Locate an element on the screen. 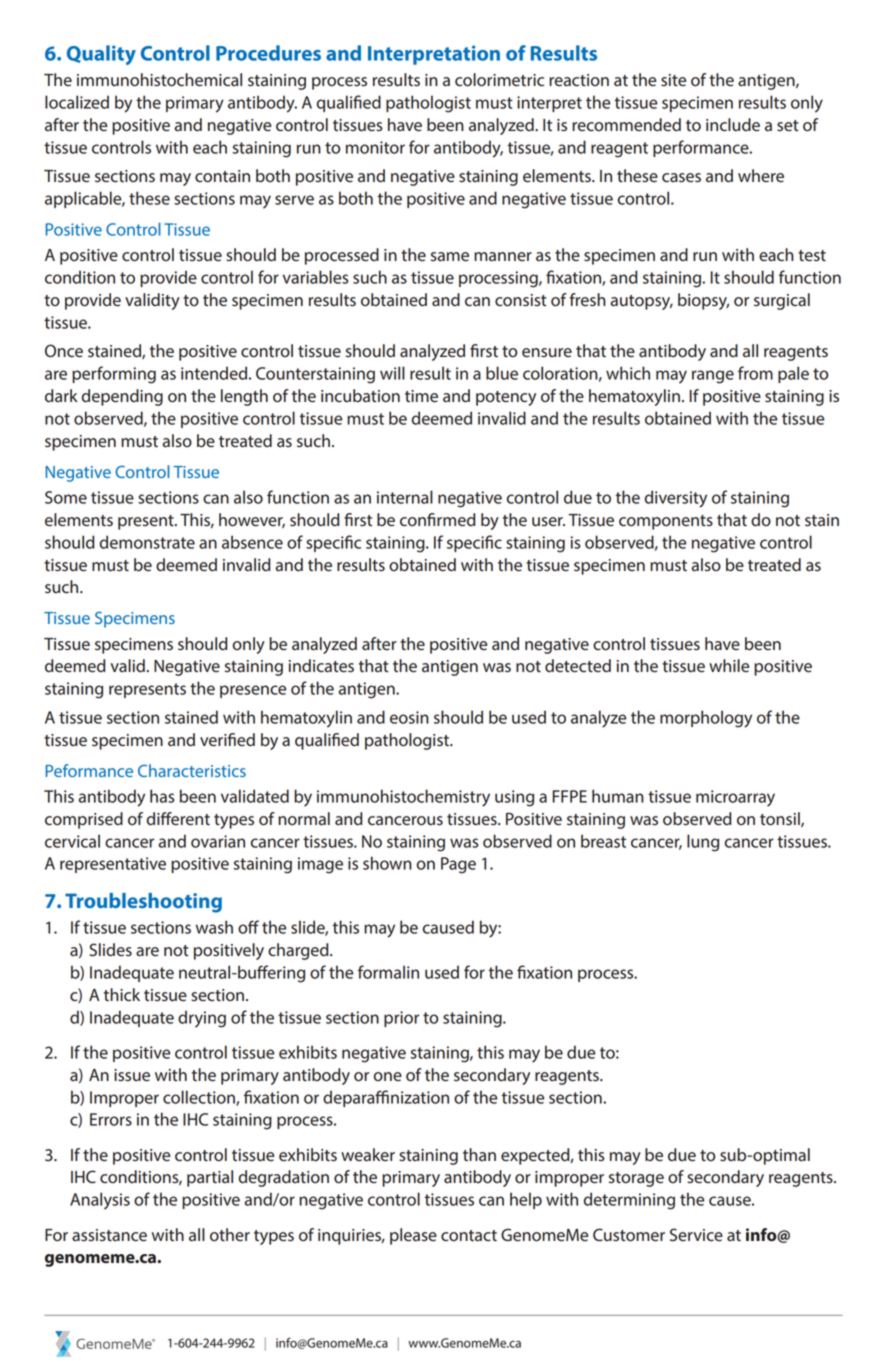 The image size is (887, 1372). diversity is located at coordinates (676, 499).
